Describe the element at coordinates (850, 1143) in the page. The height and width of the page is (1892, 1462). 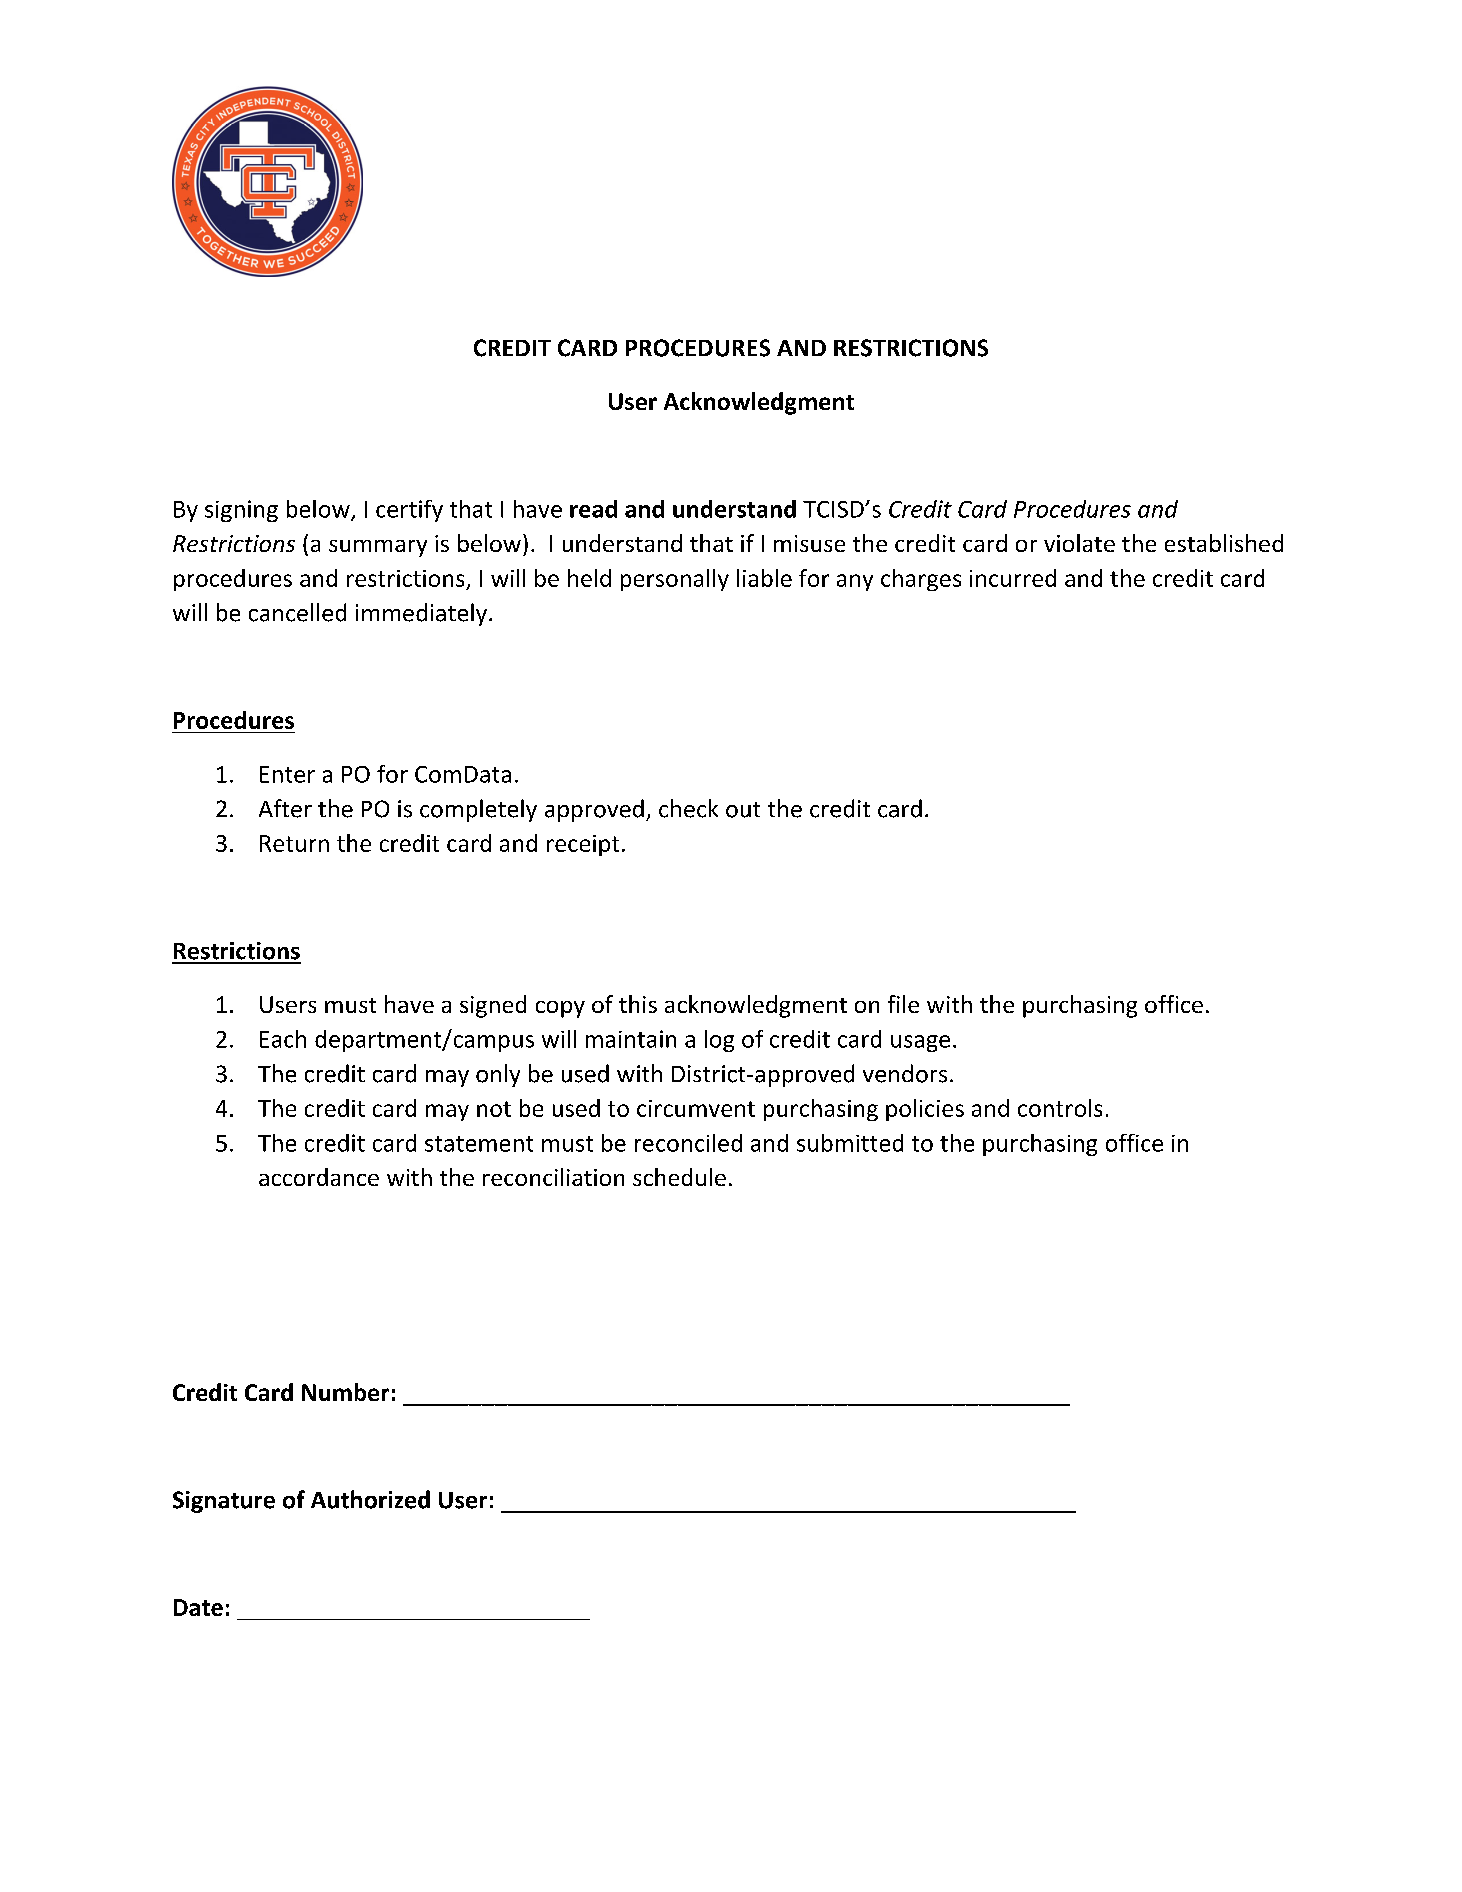
I see `submitted` at that location.
